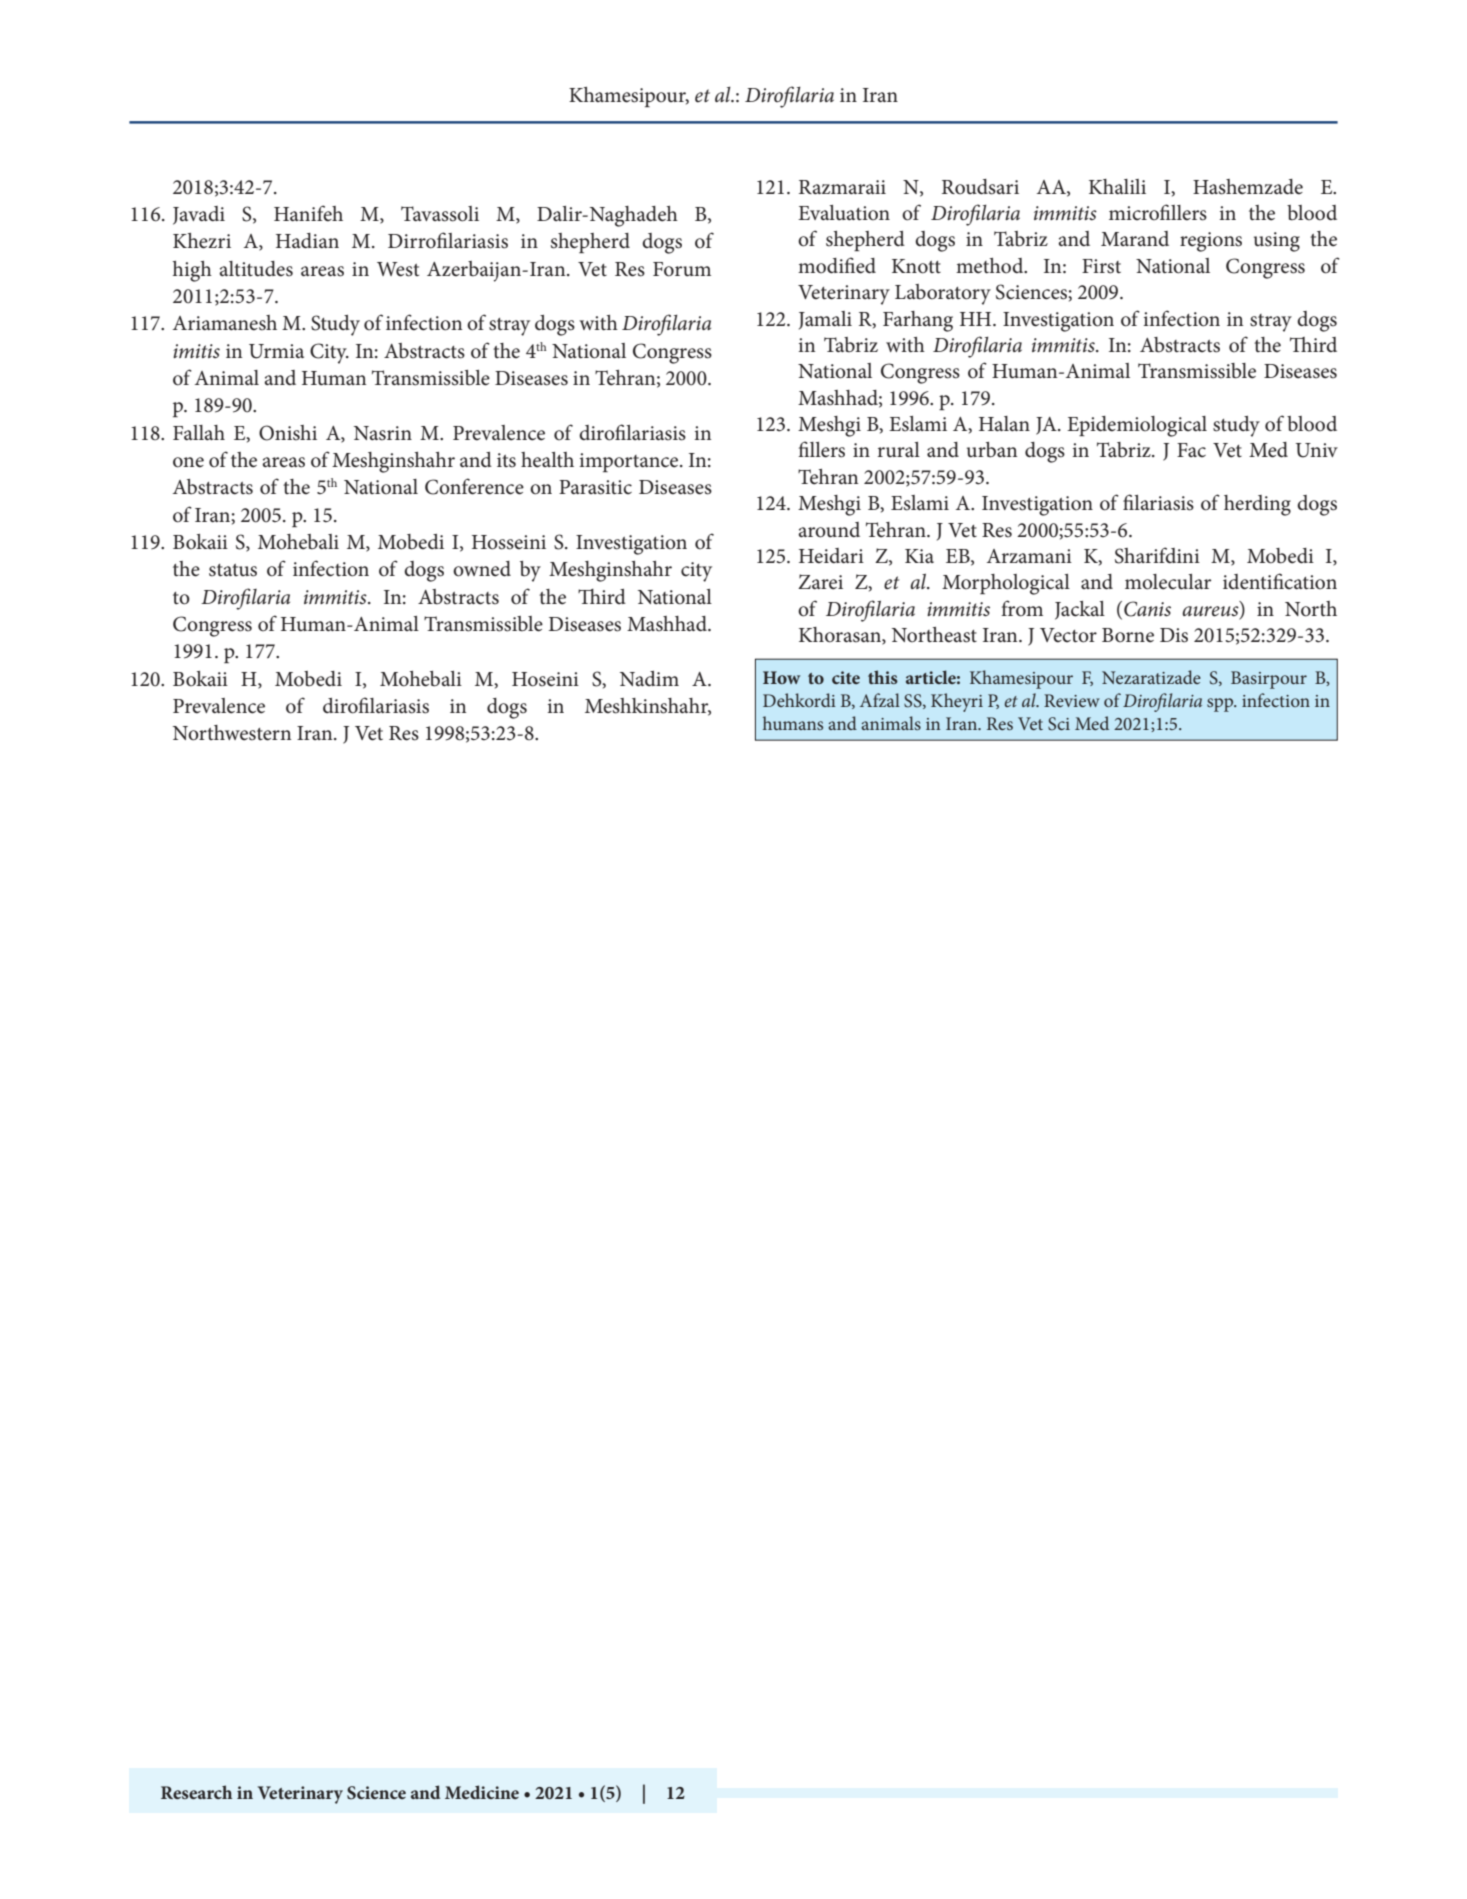  Describe the element at coordinates (1128, 635) in the screenshot. I see `Borne` at that location.
